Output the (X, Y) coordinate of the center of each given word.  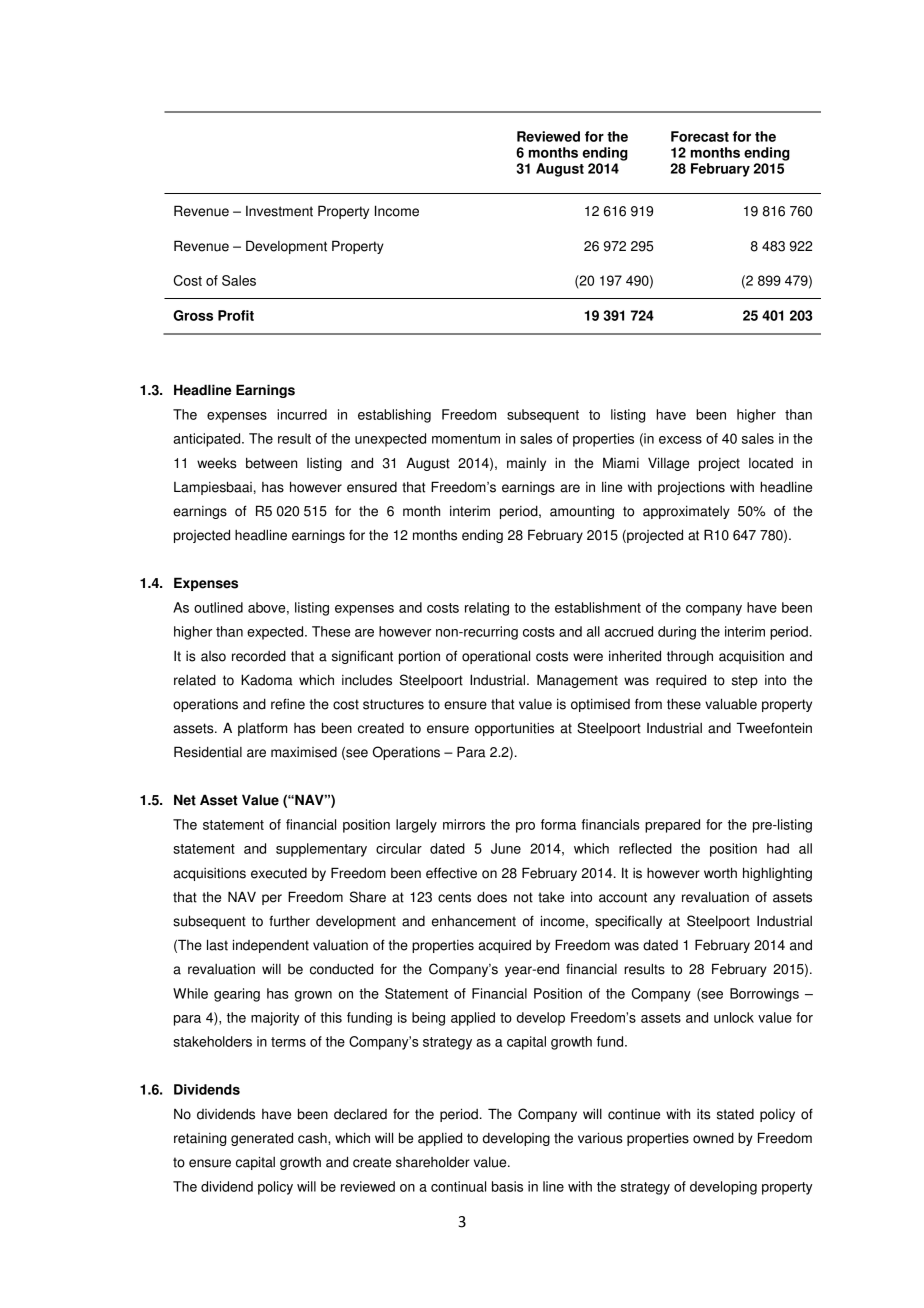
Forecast (700, 136)
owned (713, 1138)
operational (496, 657)
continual (458, 1186)
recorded (259, 656)
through (690, 657)
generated (262, 1139)
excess (680, 440)
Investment (279, 211)
